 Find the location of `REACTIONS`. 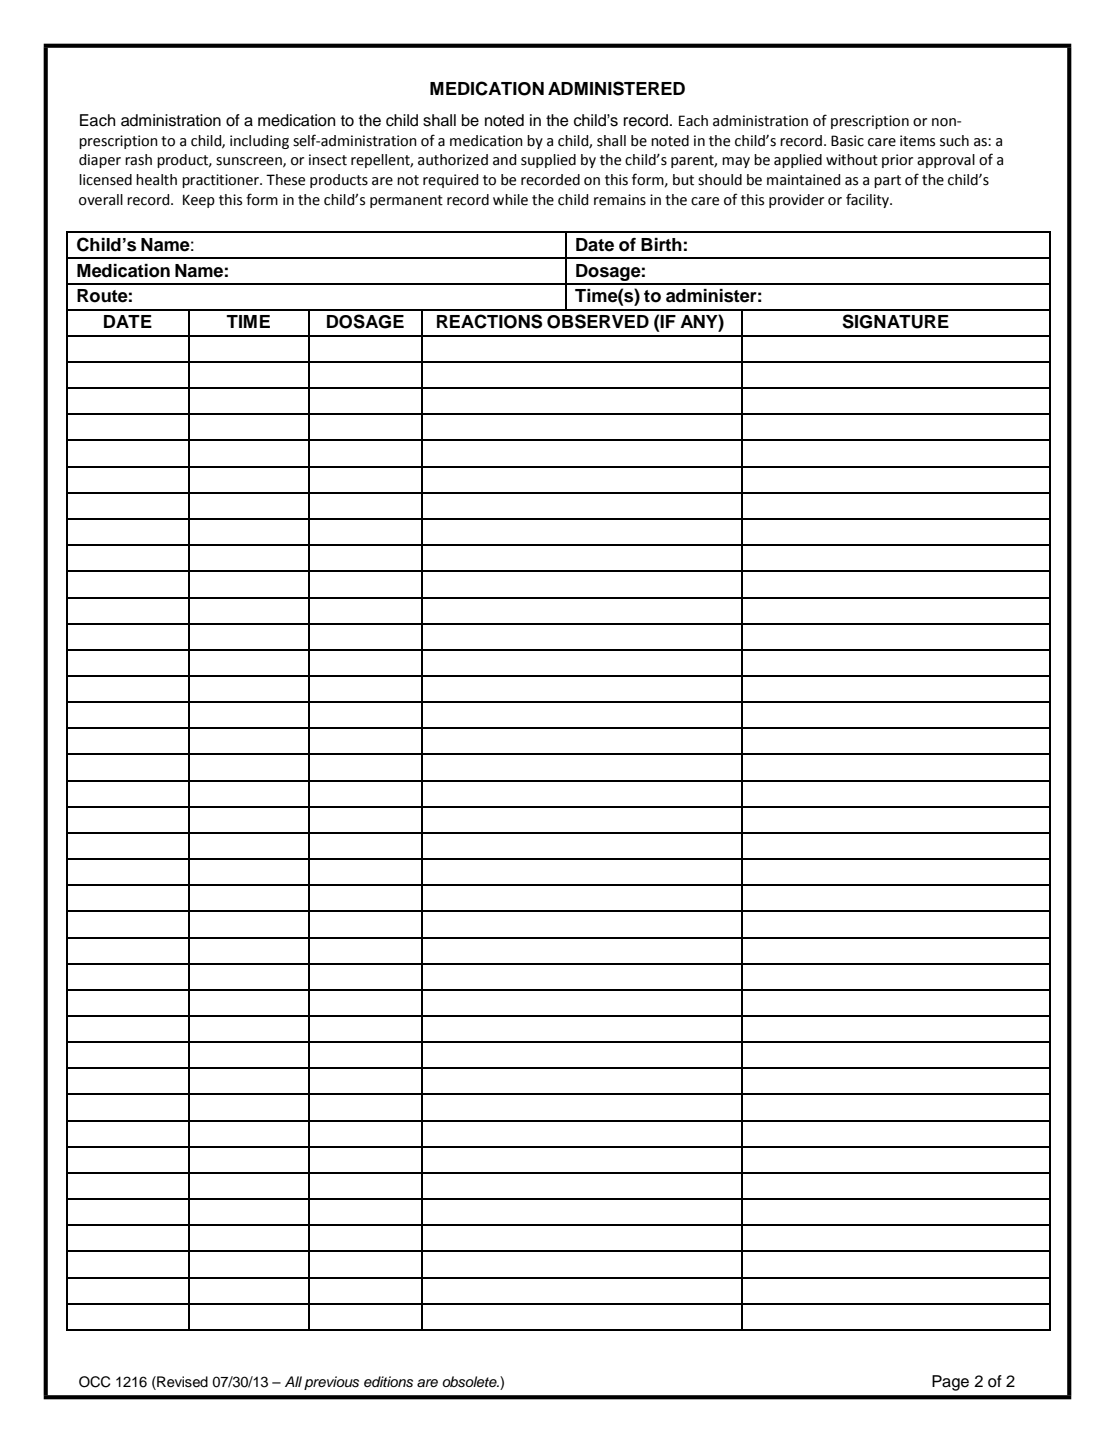

REACTIONS is located at coordinates (489, 321).
